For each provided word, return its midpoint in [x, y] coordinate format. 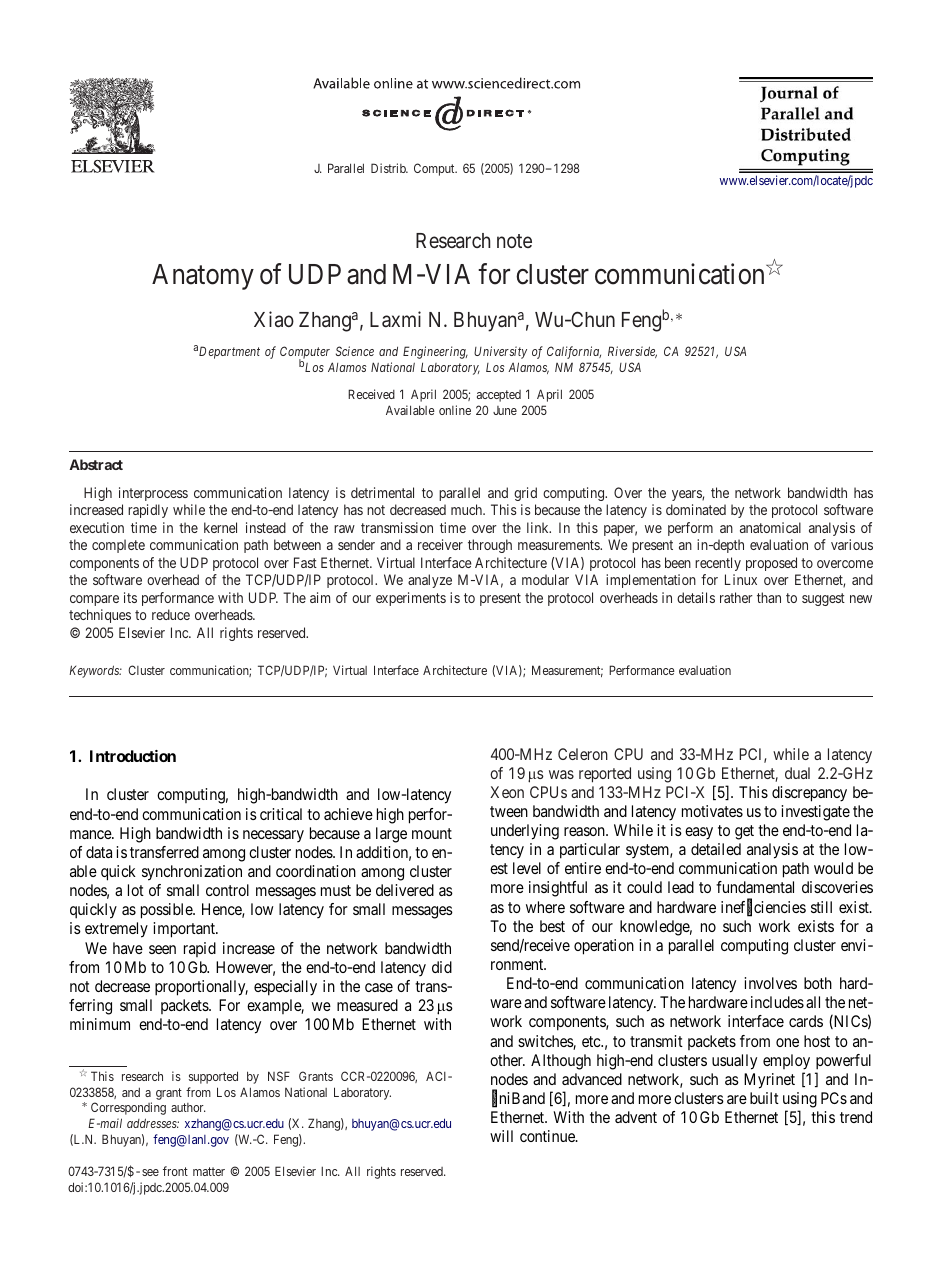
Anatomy [203, 277]
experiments [411, 599]
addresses [153, 1123]
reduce [171, 614]
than [769, 597]
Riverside [632, 352]
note [514, 241]
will [501, 1136]
